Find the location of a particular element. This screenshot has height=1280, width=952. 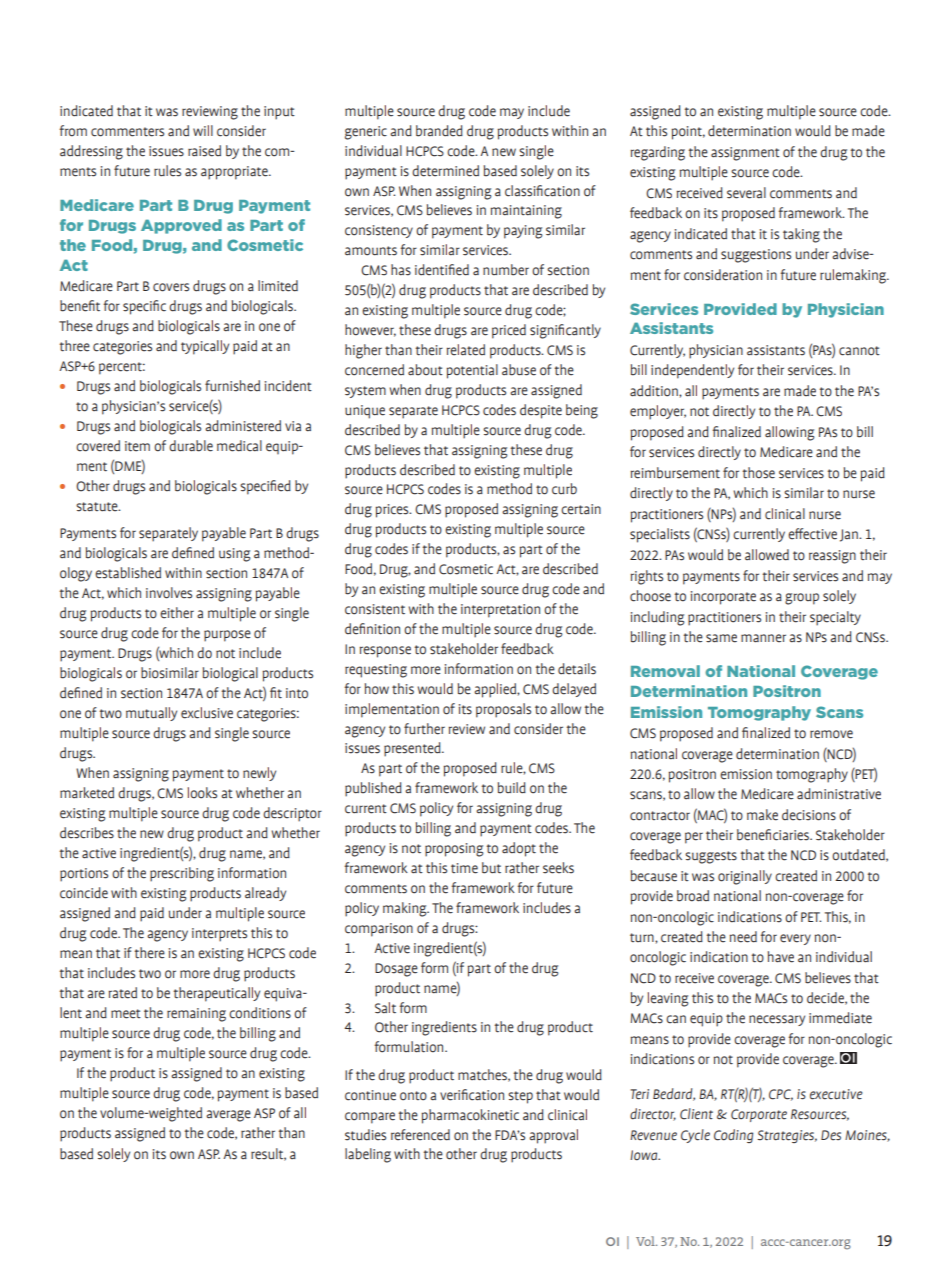

pharmacokinetic is located at coordinates (470, 1116).
